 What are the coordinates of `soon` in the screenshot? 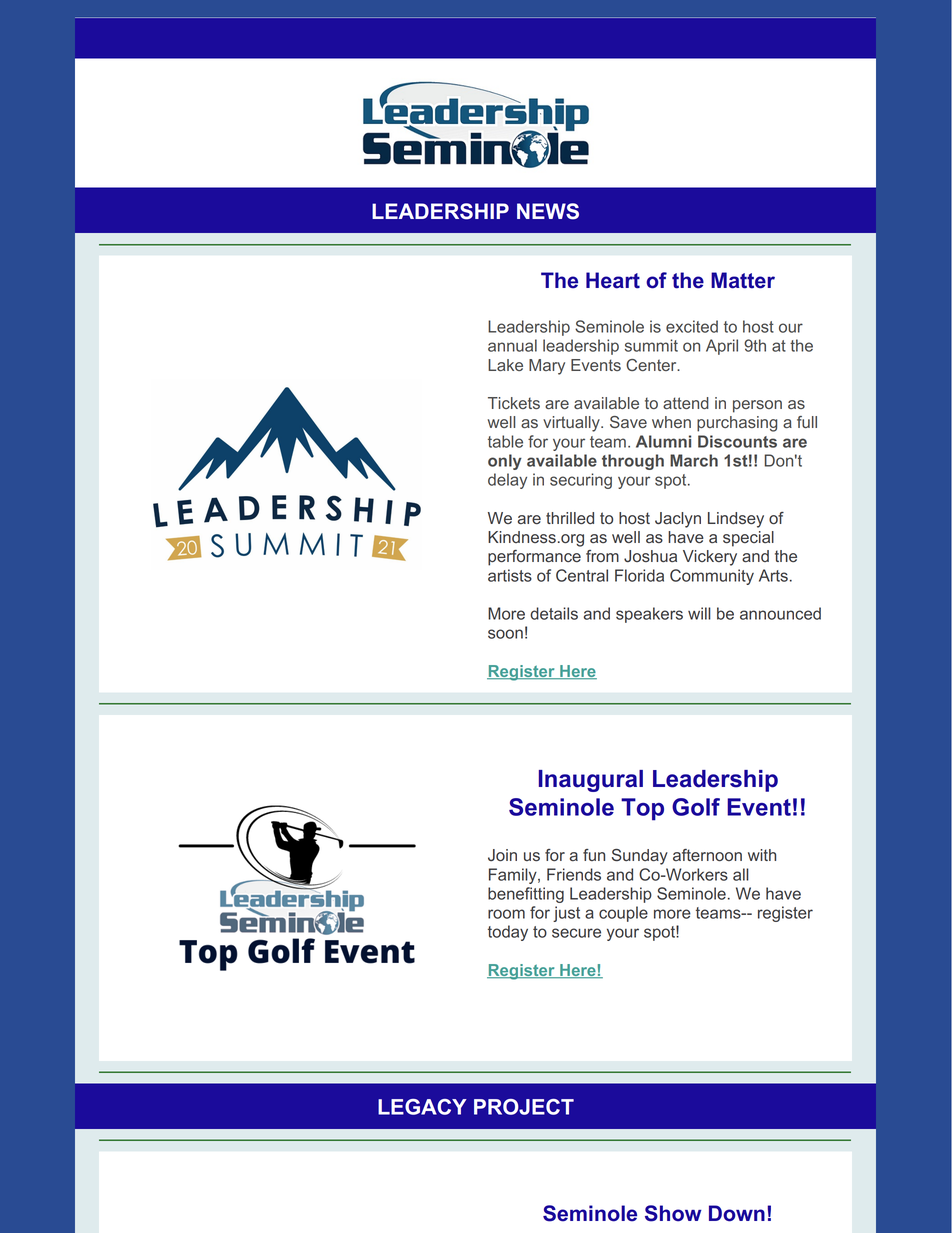 It's located at (505, 634).
